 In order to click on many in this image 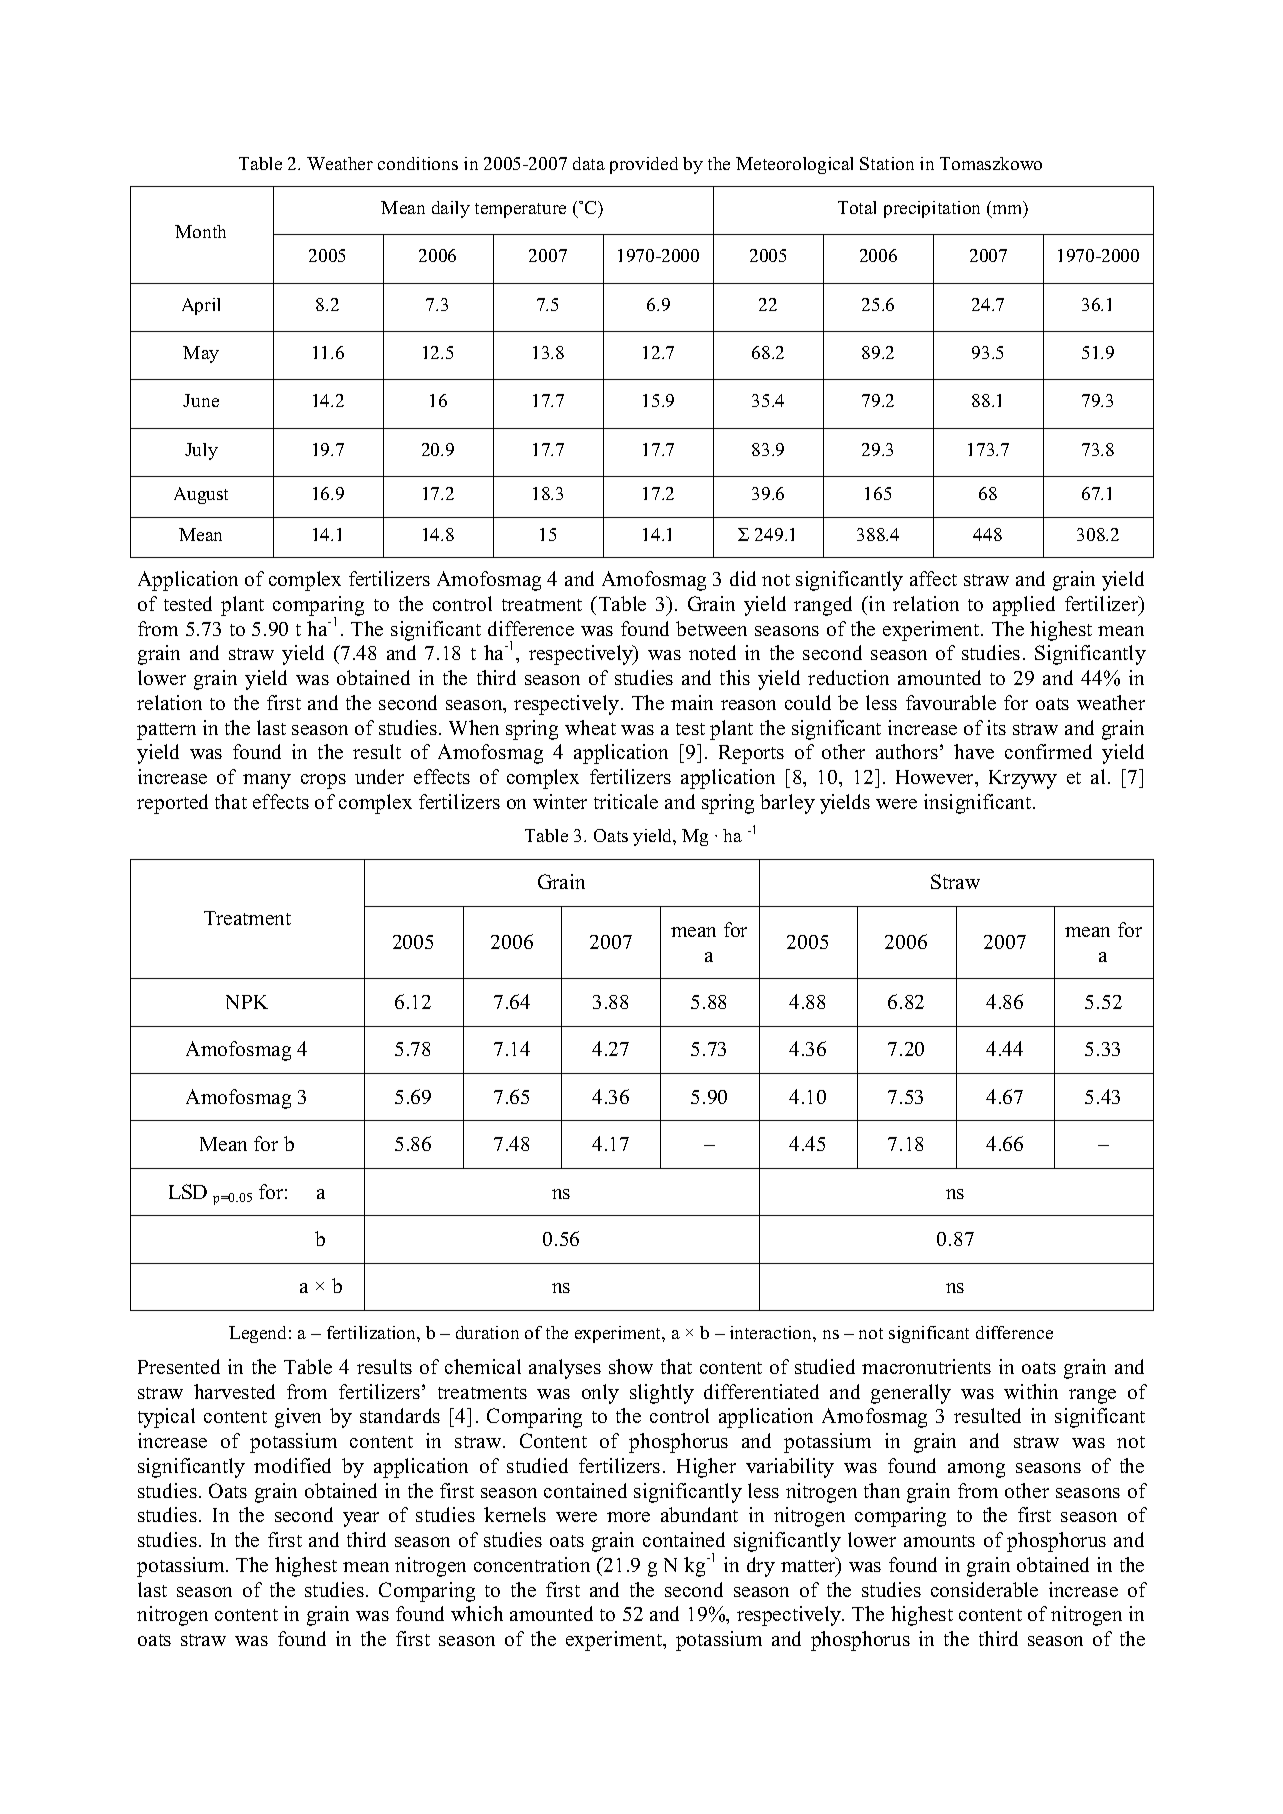, I will do `click(267, 781)`.
